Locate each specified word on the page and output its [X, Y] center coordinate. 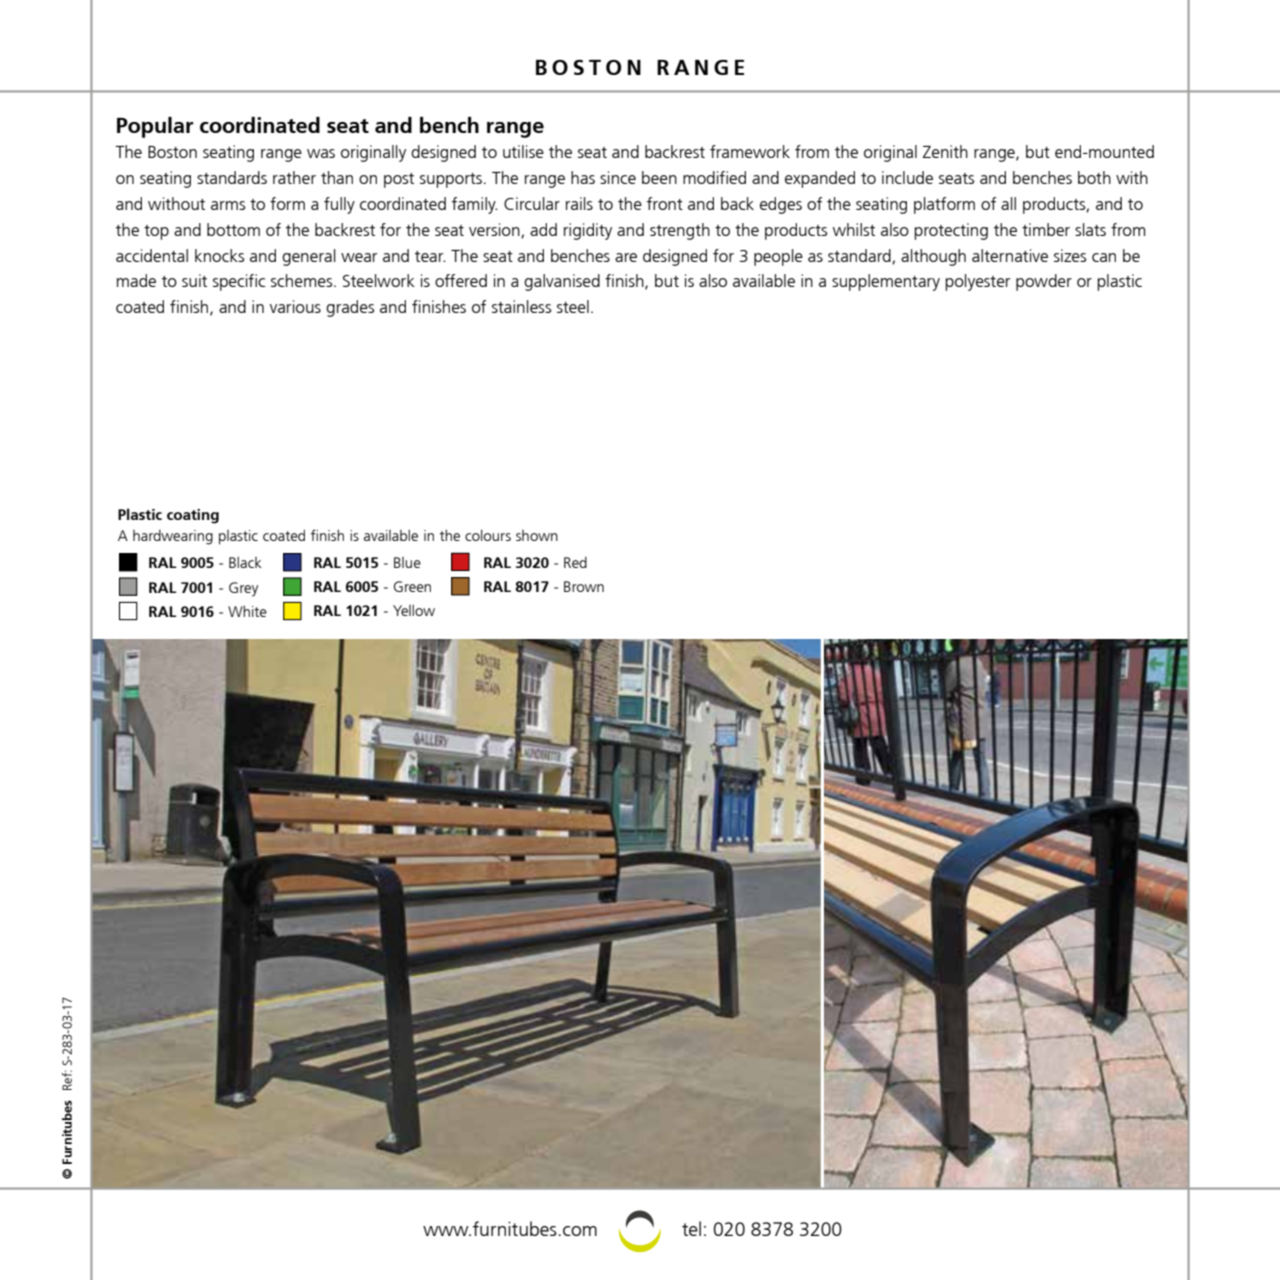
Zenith [945, 151]
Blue [407, 562]
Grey [243, 589]
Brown [584, 586]
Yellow [414, 610]
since [618, 177]
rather [294, 177]
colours [488, 535]
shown [537, 535]
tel [691, 1228]
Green [412, 586]
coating [193, 516]
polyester [977, 282]
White [247, 611]
